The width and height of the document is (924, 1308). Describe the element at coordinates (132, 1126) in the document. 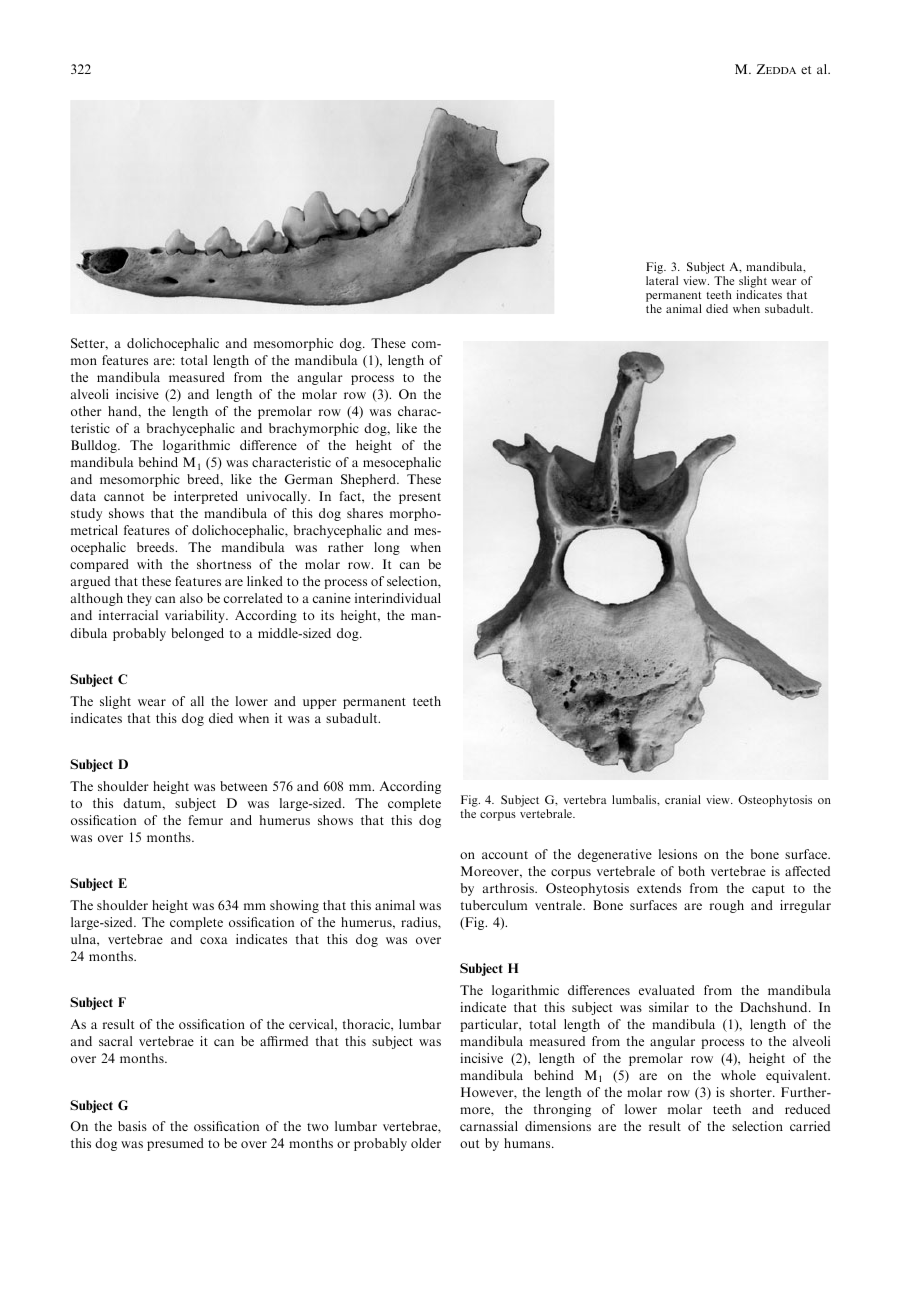

I see `basis` at that location.
